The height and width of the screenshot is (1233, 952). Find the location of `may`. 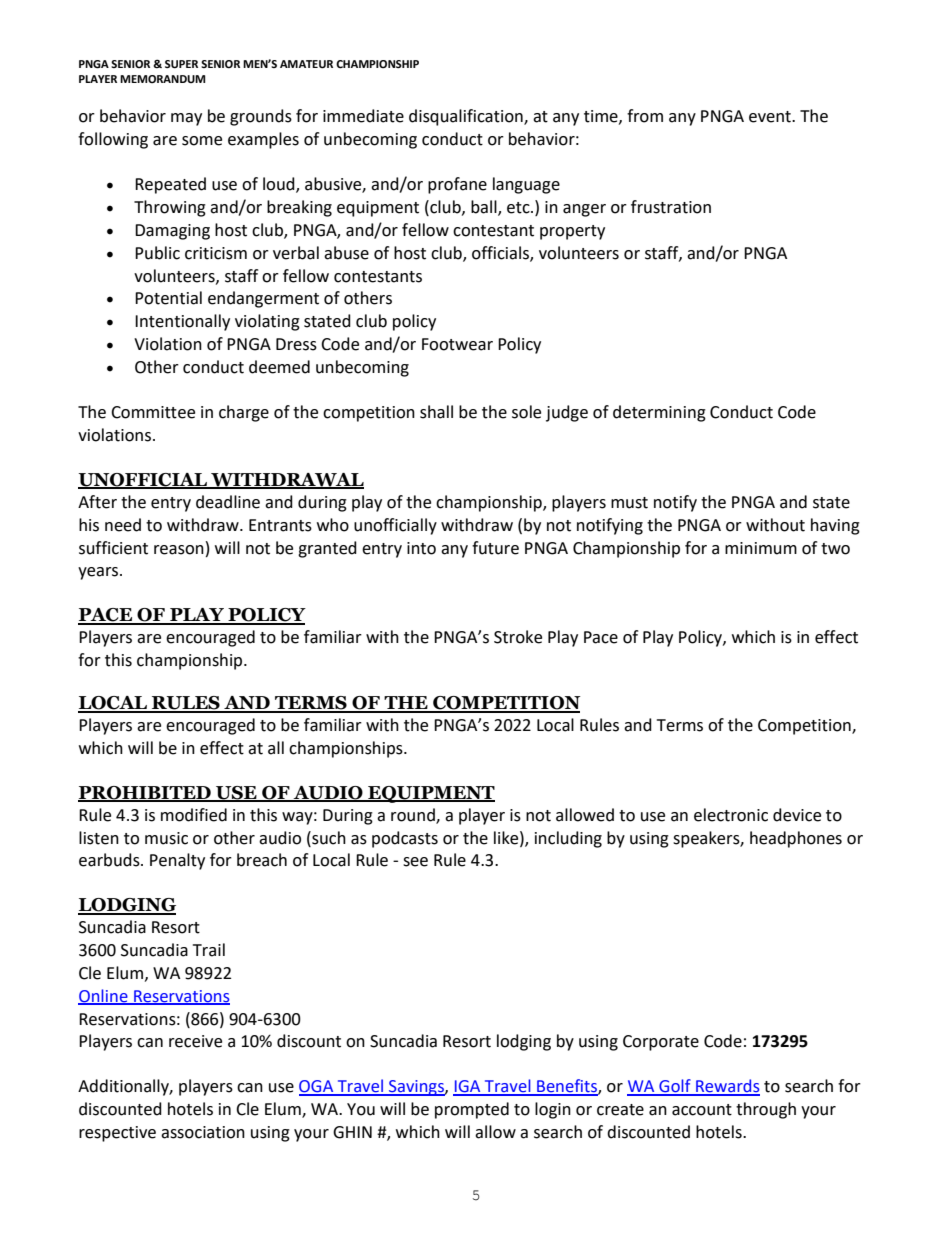

may is located at coordinates (186, 119).
